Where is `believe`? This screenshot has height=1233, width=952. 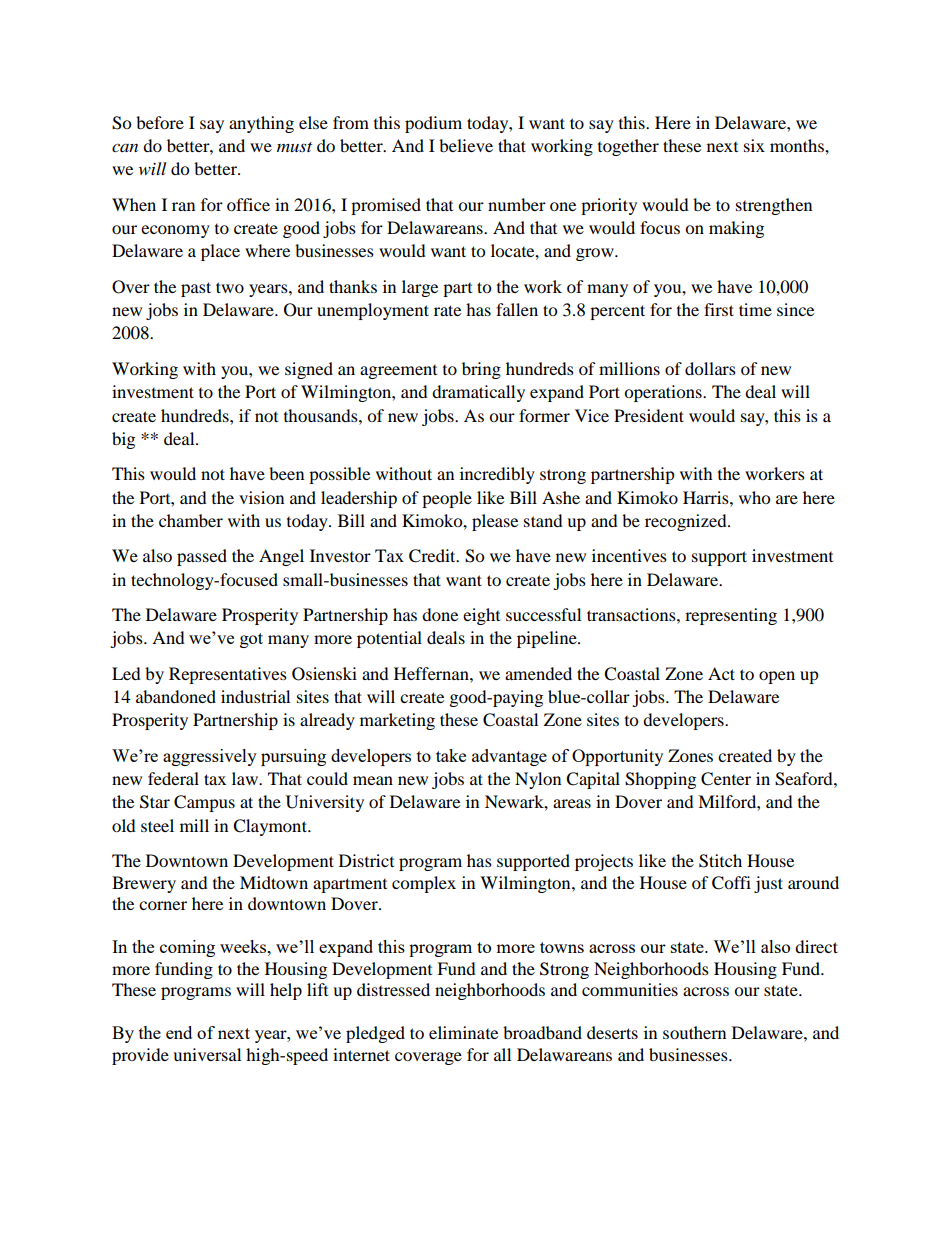 believe is located at coordinates (466, 145).
